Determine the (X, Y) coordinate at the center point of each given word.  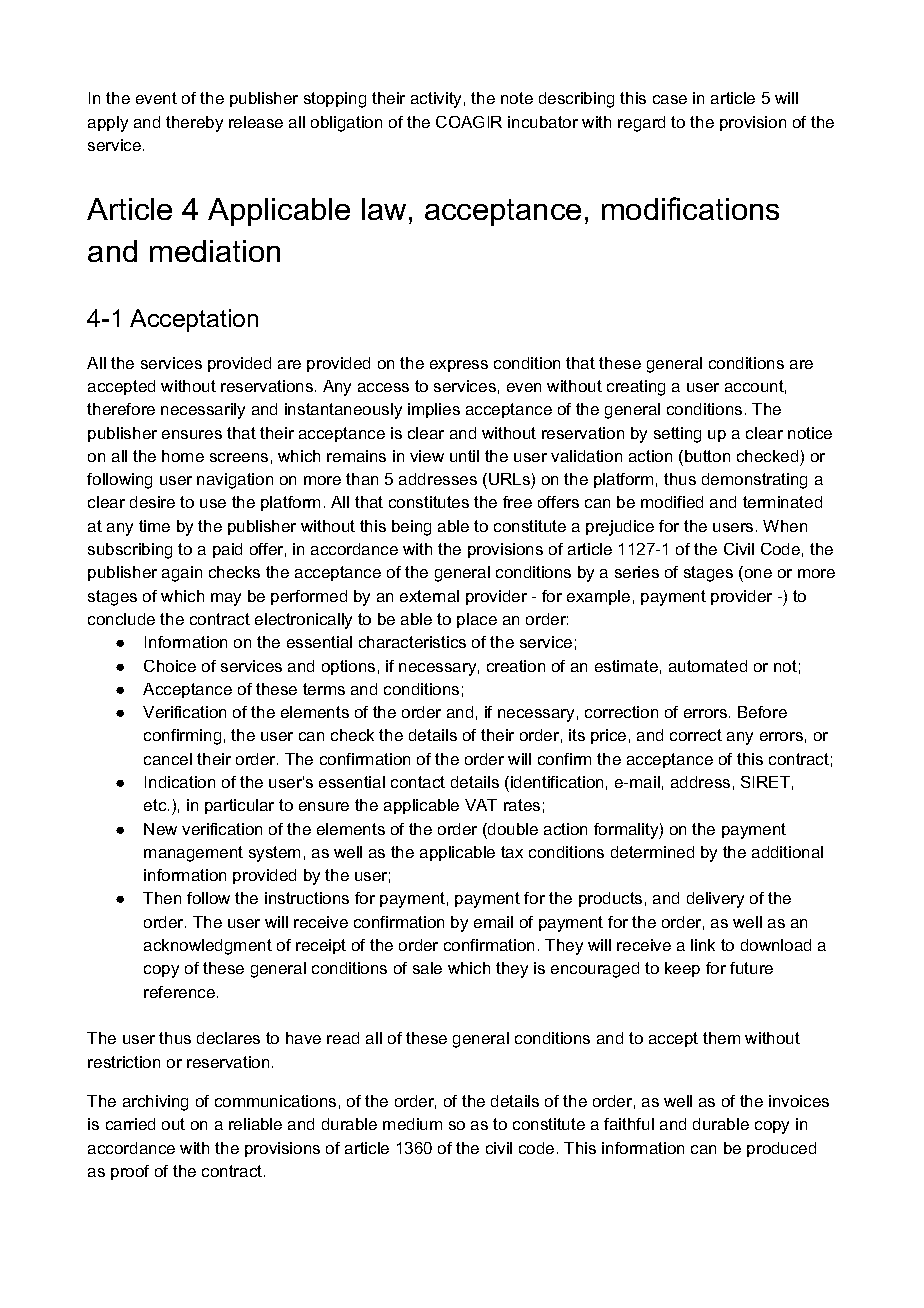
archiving (155, 1103)
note (517, 98)
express (459, 366)
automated (708, 666)
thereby (194, 124)
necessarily (203, 411)
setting (677, 435)
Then (162, 898)
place (477, 620)
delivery (715, 900)
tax (512, 852)
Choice (170, 666)
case (670, 99)
